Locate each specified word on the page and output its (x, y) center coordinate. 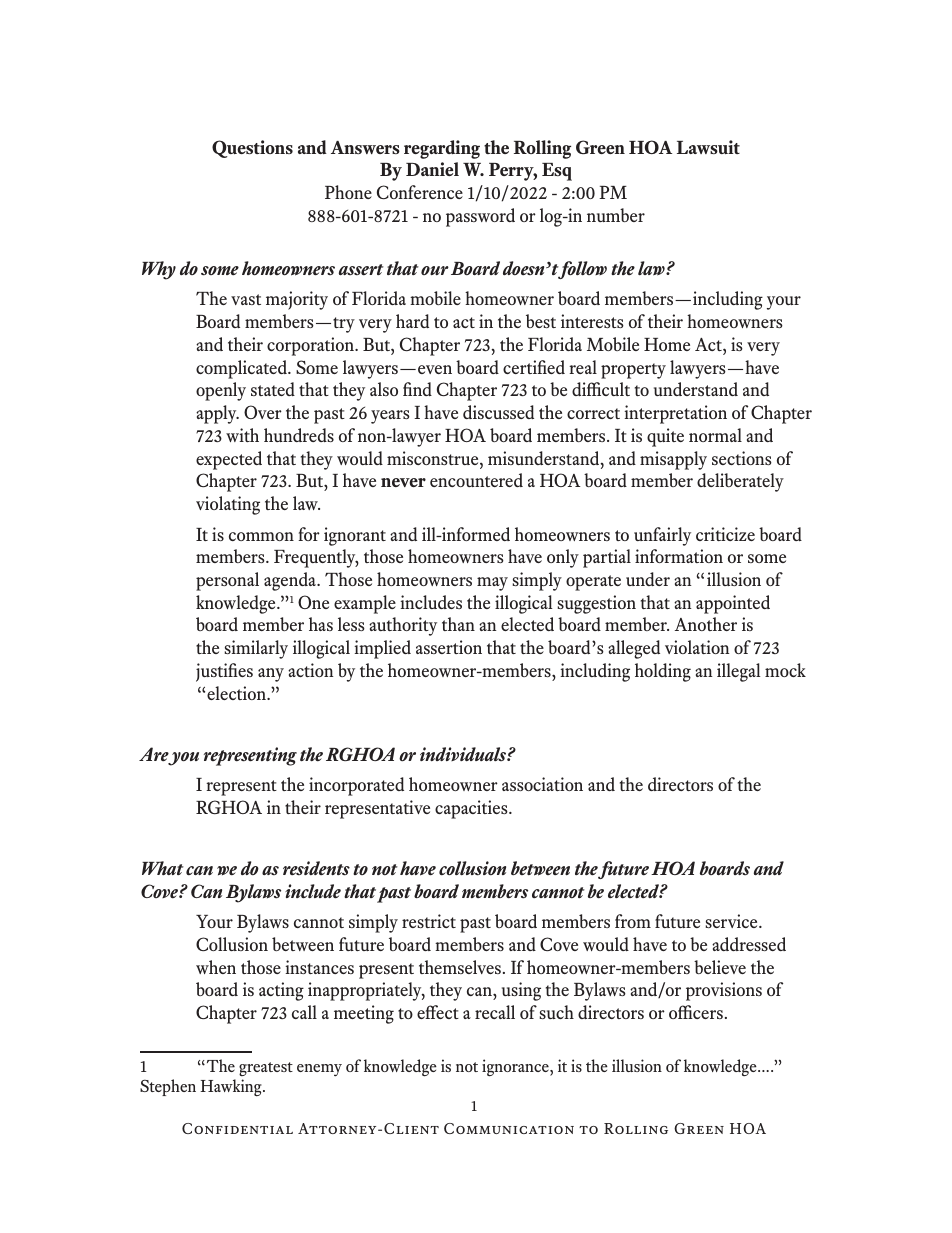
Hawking (232, 1088)
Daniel (432, 169)
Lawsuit (708, 147)
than (458, 624)
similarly (256, 649)
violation (697, 647)
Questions (252, 149)
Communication (509, 1128)
